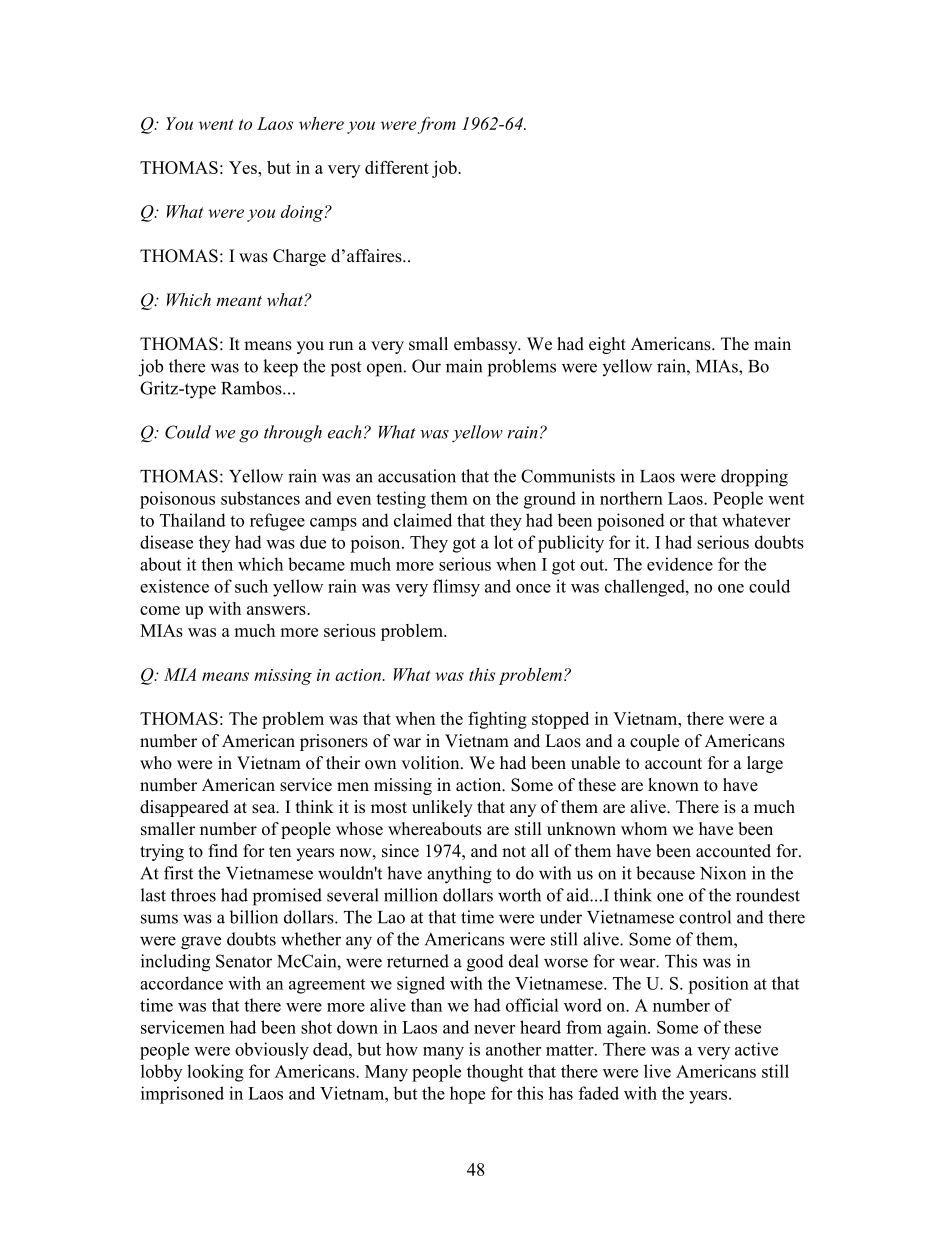 The height and width of the screenshot is (1233, 952). Describe the element at coordinates (244, 167) in the screenshot. I see `Yes` at that location.
